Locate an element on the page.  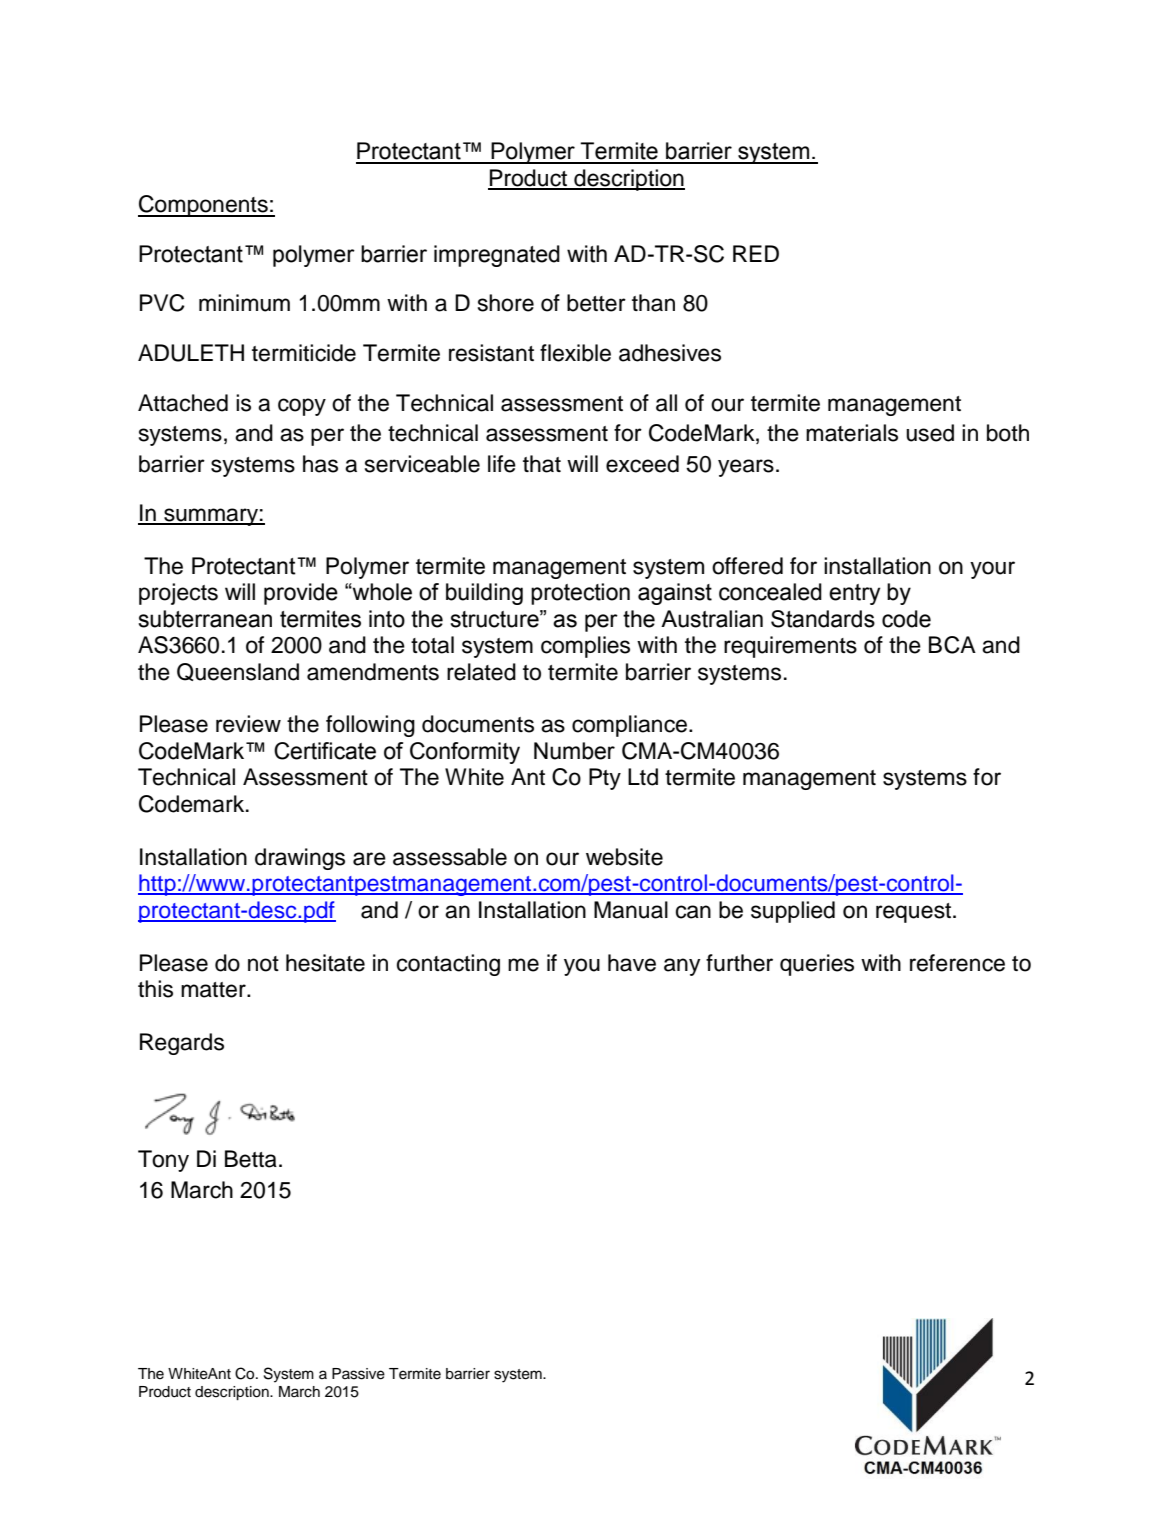
queries is located at coordinates (817, 965).
